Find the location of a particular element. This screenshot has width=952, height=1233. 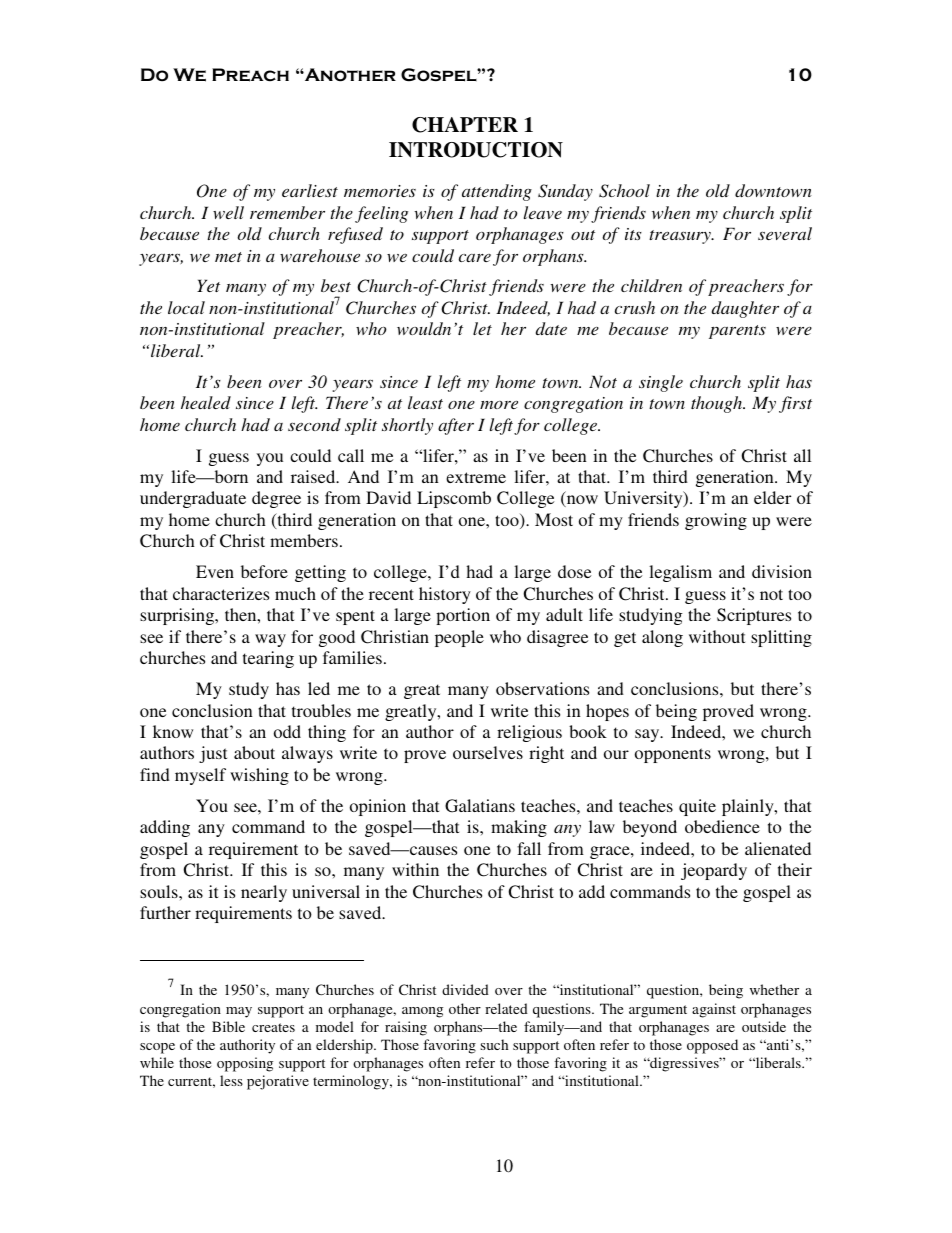

obedience is located at coordinates (722, 826).
